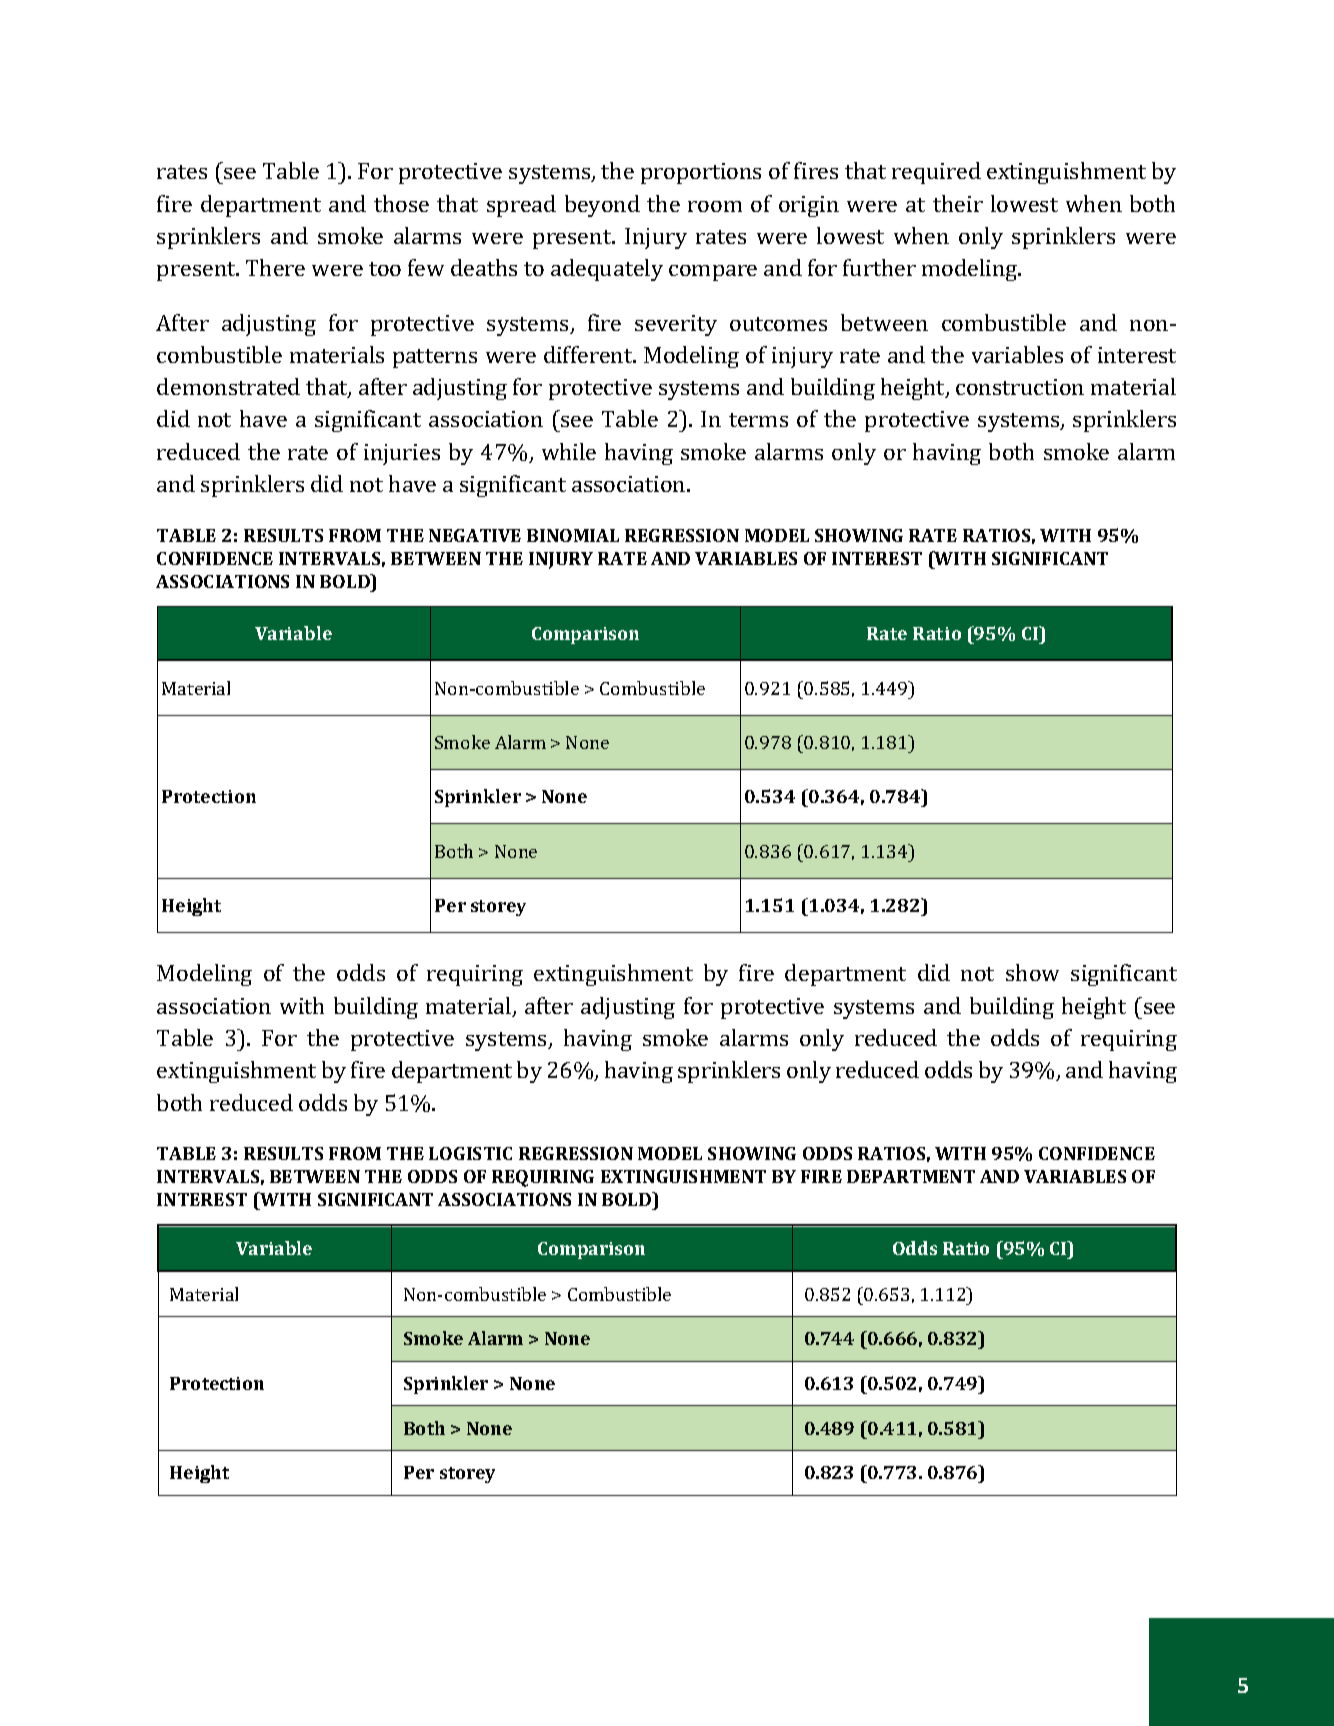 The width and height of the screenshot is (1334, 1726). What do you see at coordinates (402, 454) in the screenshot?
I see `injuries` at bounding box center [402, 454].
